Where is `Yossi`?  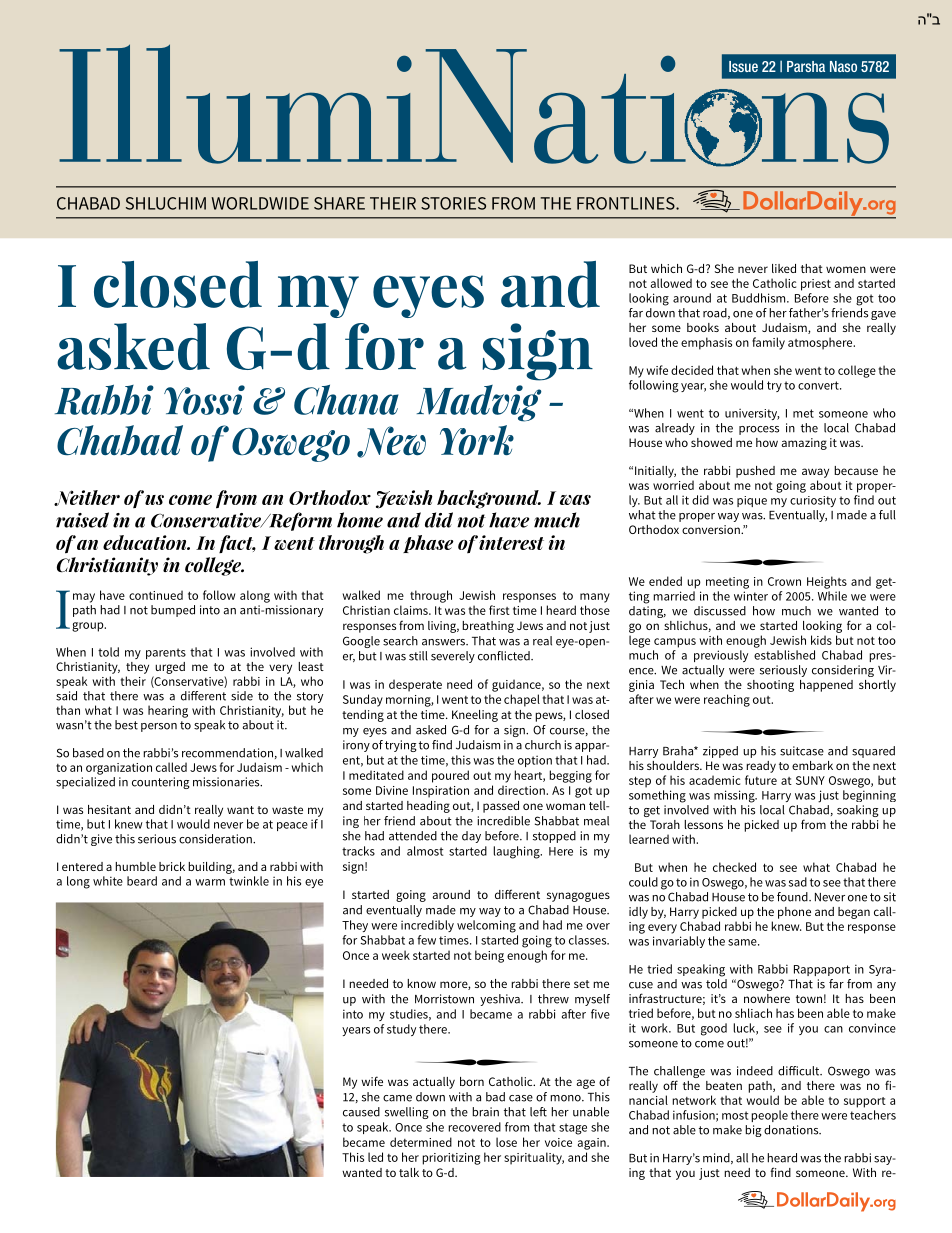 Yossi is located at coordinates (204, 400).
